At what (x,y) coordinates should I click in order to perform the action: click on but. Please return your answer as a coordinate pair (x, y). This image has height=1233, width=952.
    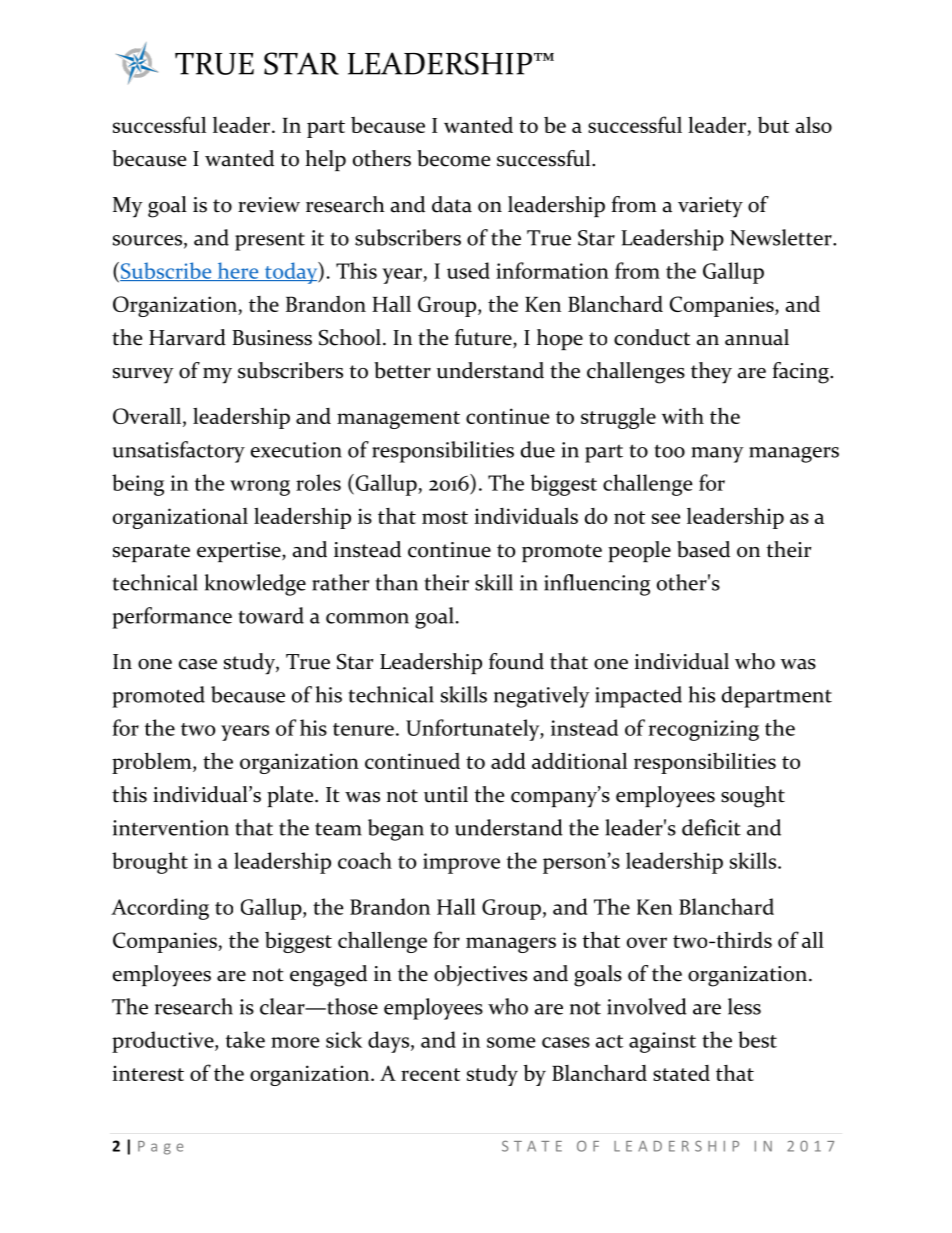
    Looking at the image, I should click on (773, 125).
